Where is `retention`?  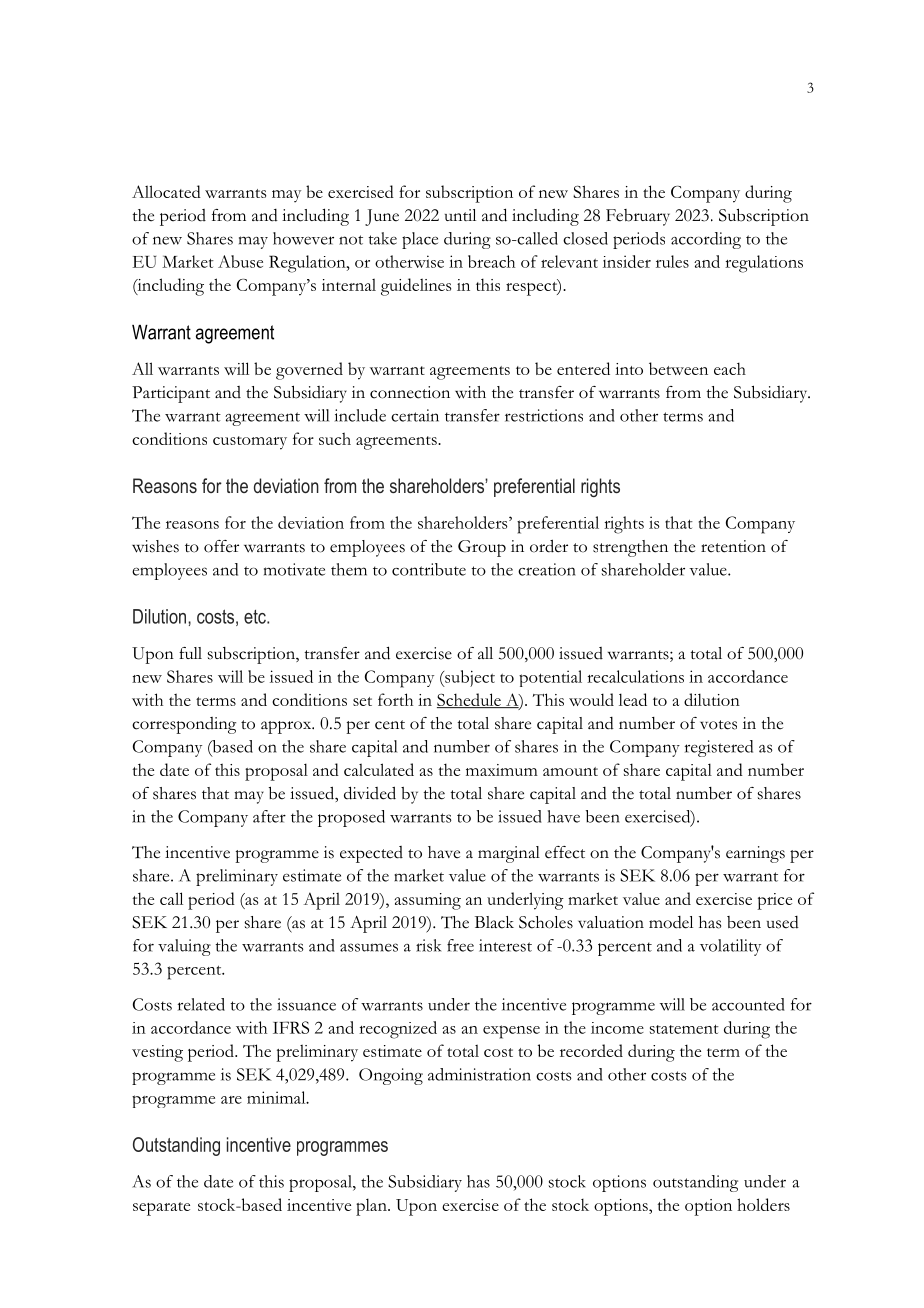 retention is located at coordinates (733, 546).
